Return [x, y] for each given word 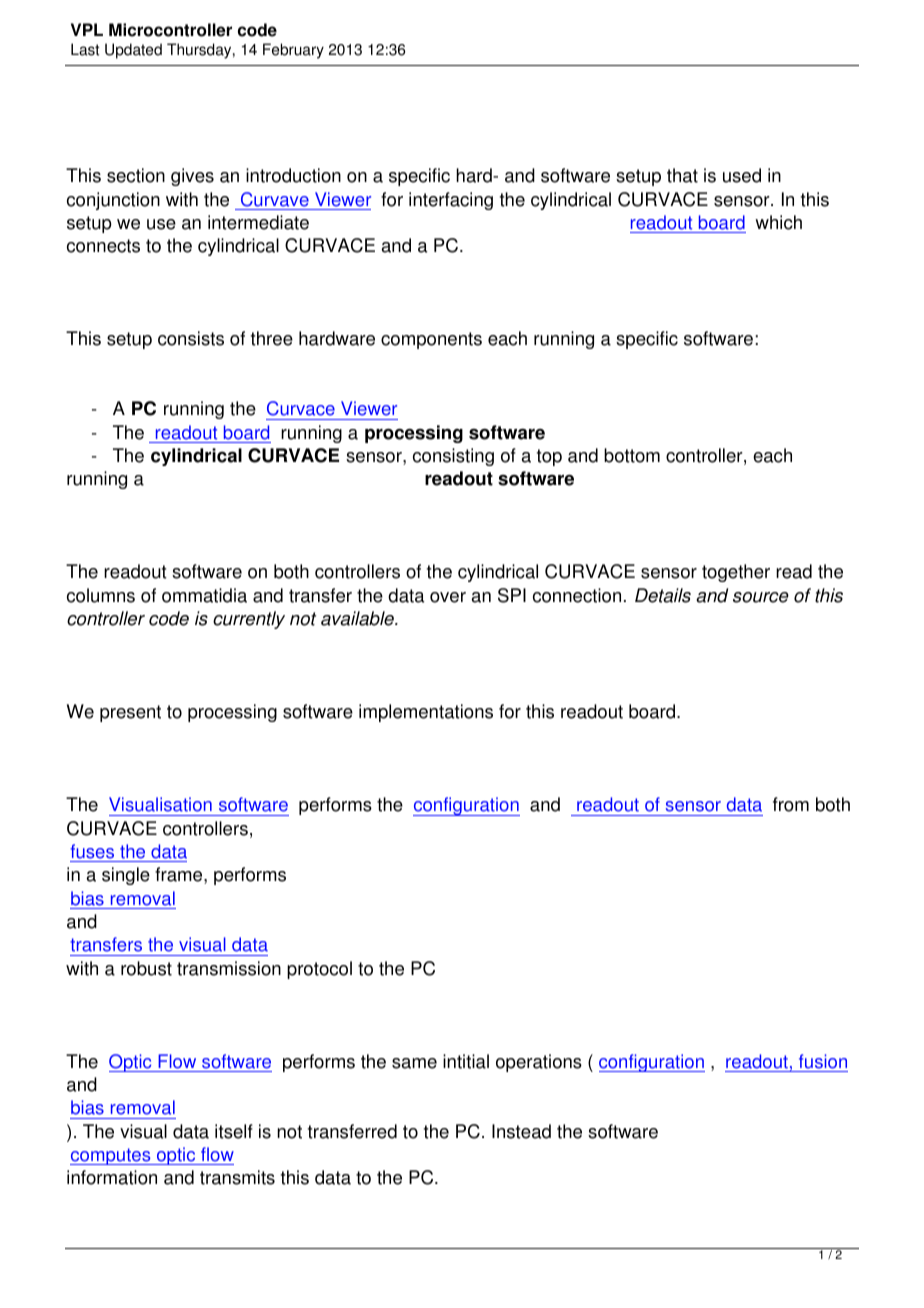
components [431, 340]
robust [146, 968]
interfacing [451, 201]
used [742, 175]
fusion [823, 1061]
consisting [453, 457]
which [778, 222]
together [736, 573]
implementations [426, 713]
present [130, 713]
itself [234, 1131]
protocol [319, 970]
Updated [133, 51]
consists [191, 338]
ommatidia [204, 595]
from [791, 804]
